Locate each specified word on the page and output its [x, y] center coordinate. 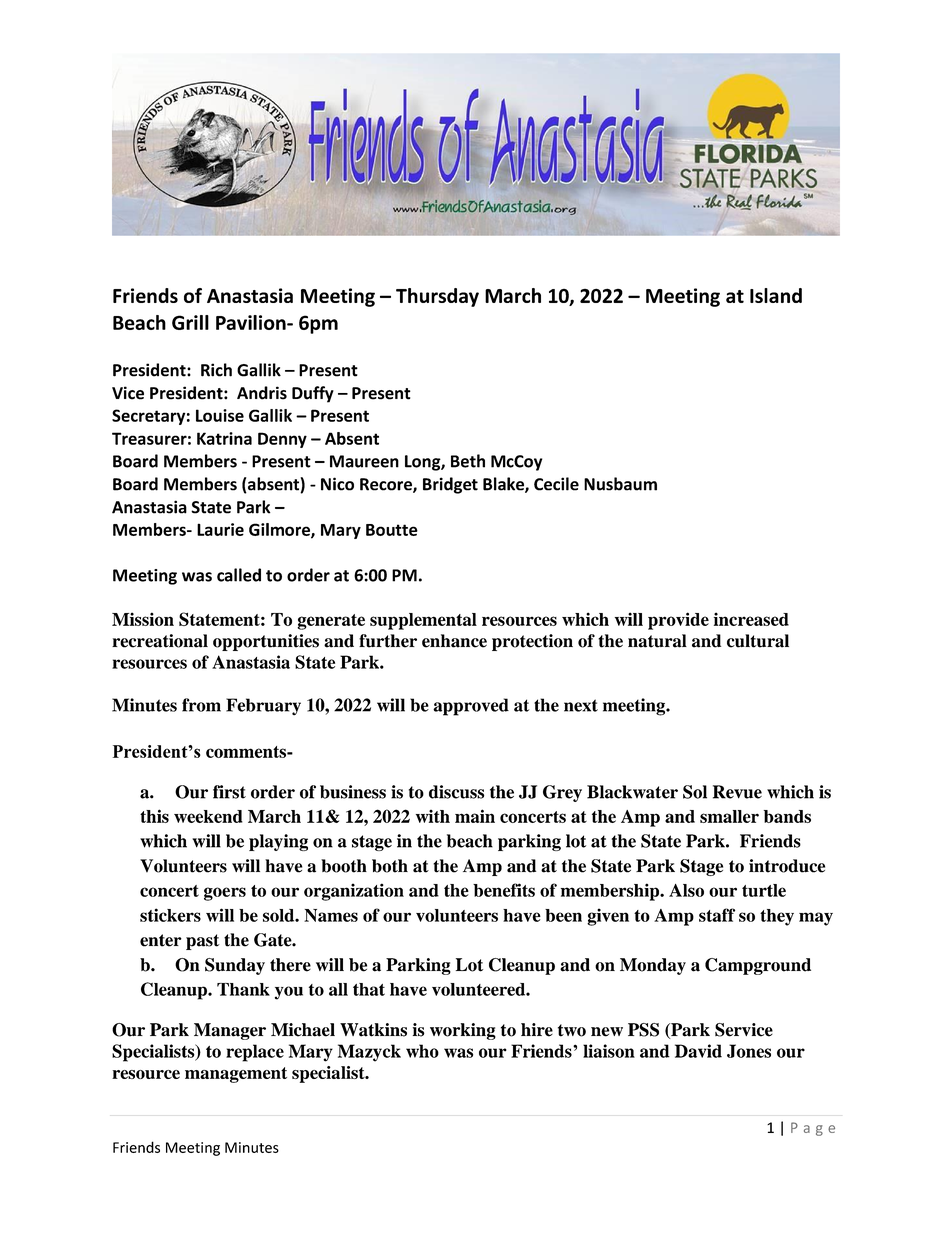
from [201, 705]
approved [471, 707]
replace [255, 1053]
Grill [190, 322]
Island [776, 295]
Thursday [437, 297]
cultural [758, 641]
